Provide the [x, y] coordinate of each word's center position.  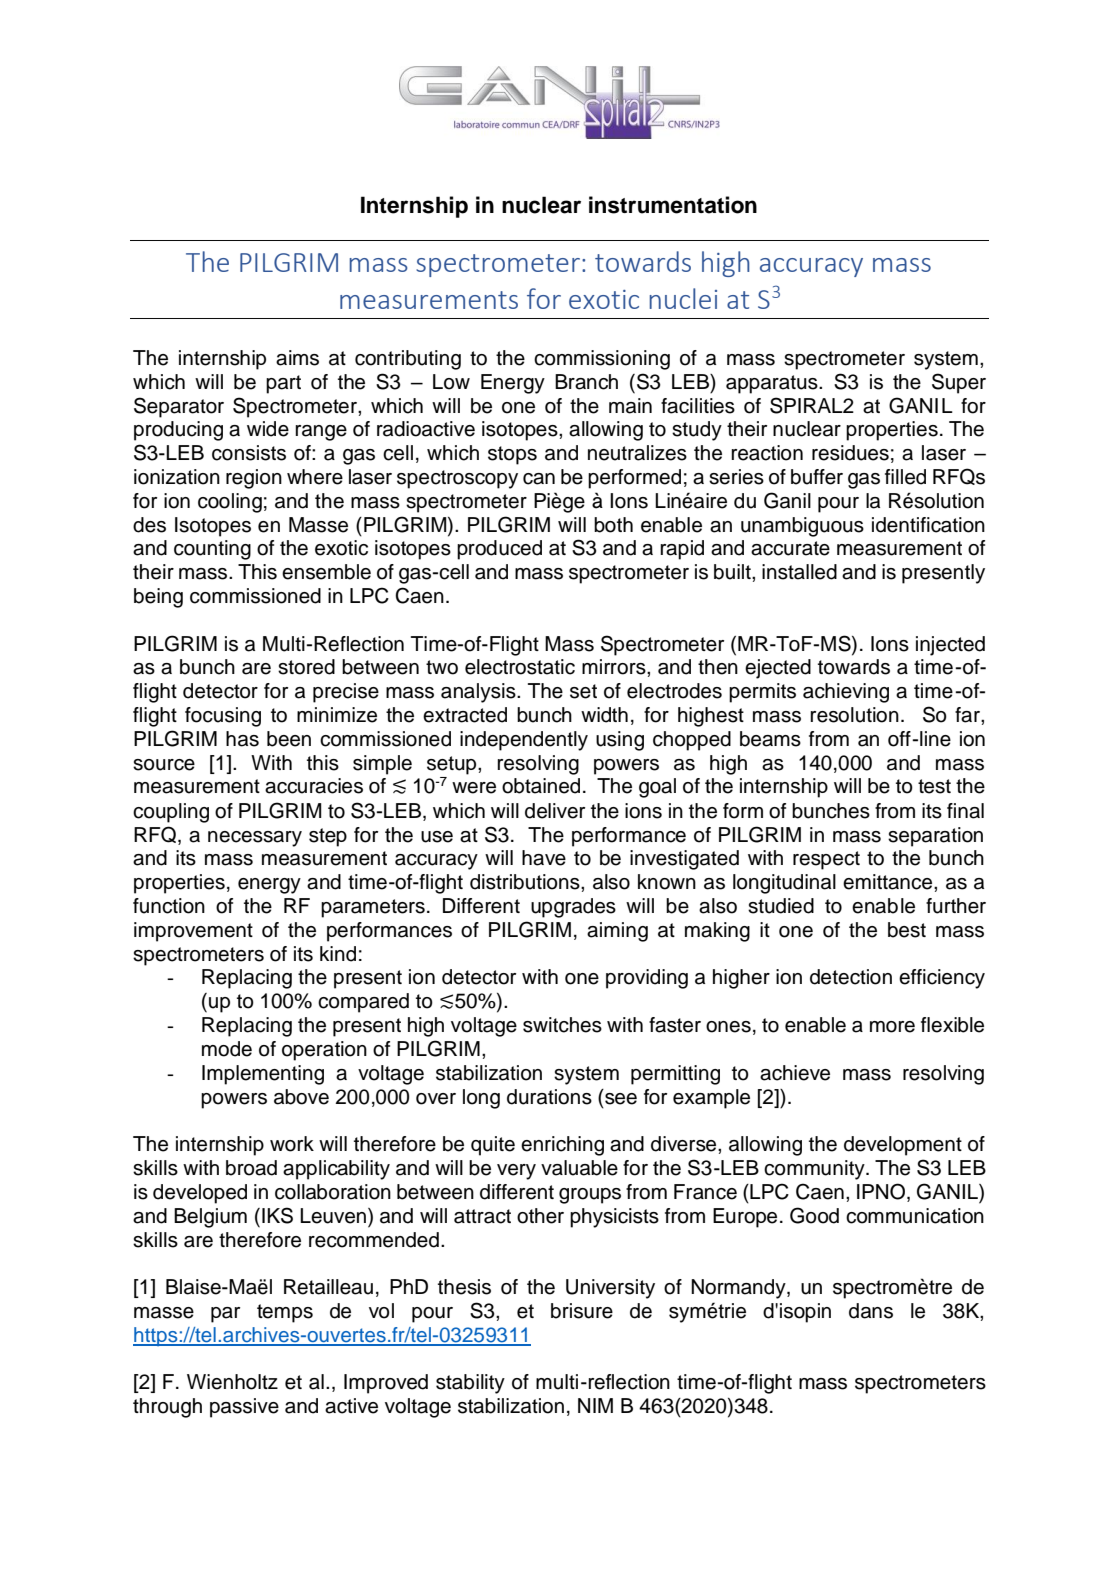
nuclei [683, 298]
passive [244, 1408]
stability [470, 1384]
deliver [555, 811]
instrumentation [673, 205]
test [934, 786]
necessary [255, 839]
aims [297, 358]
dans [871, 1311]
